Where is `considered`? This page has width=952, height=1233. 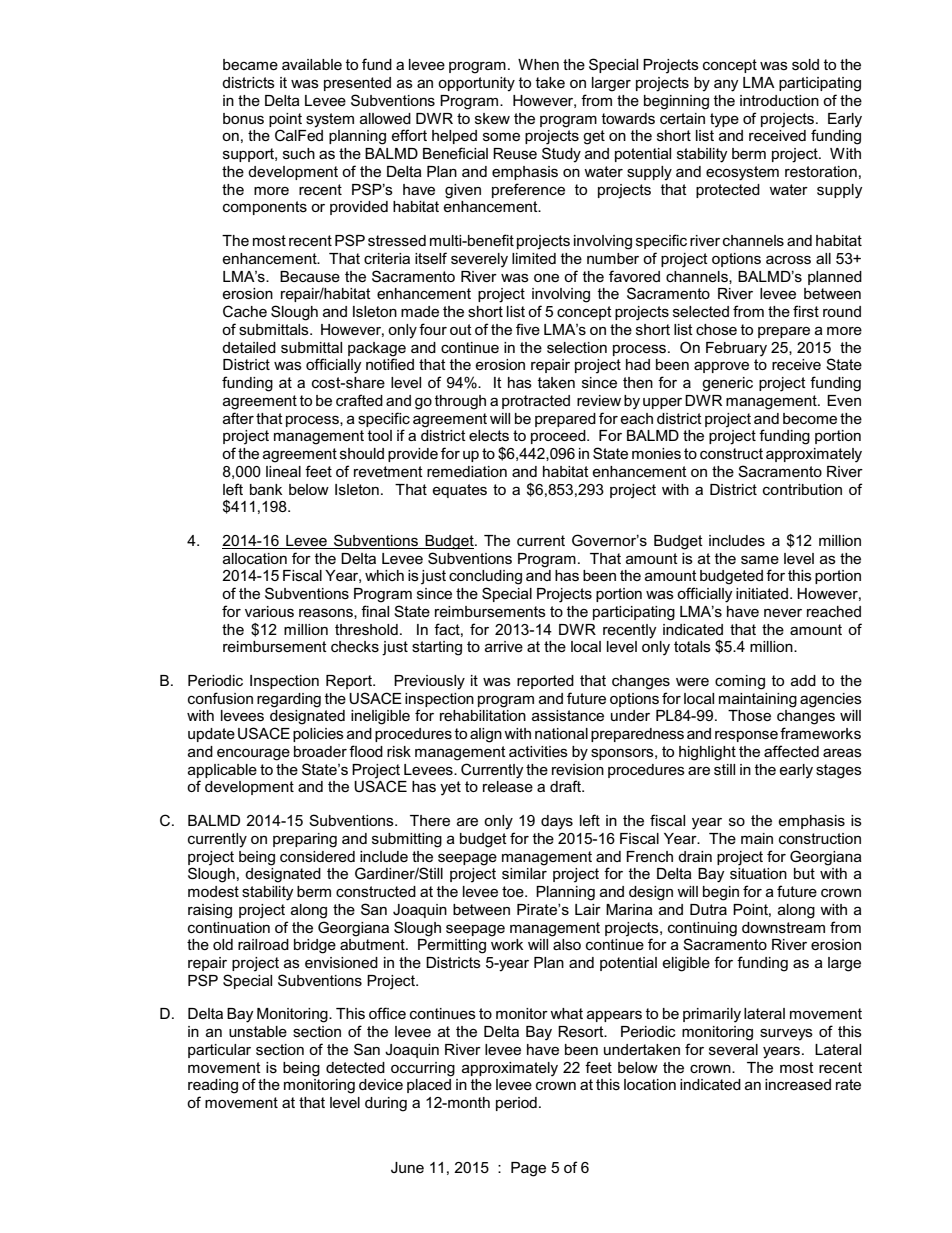
considered is located at coordinates (317, 856).
